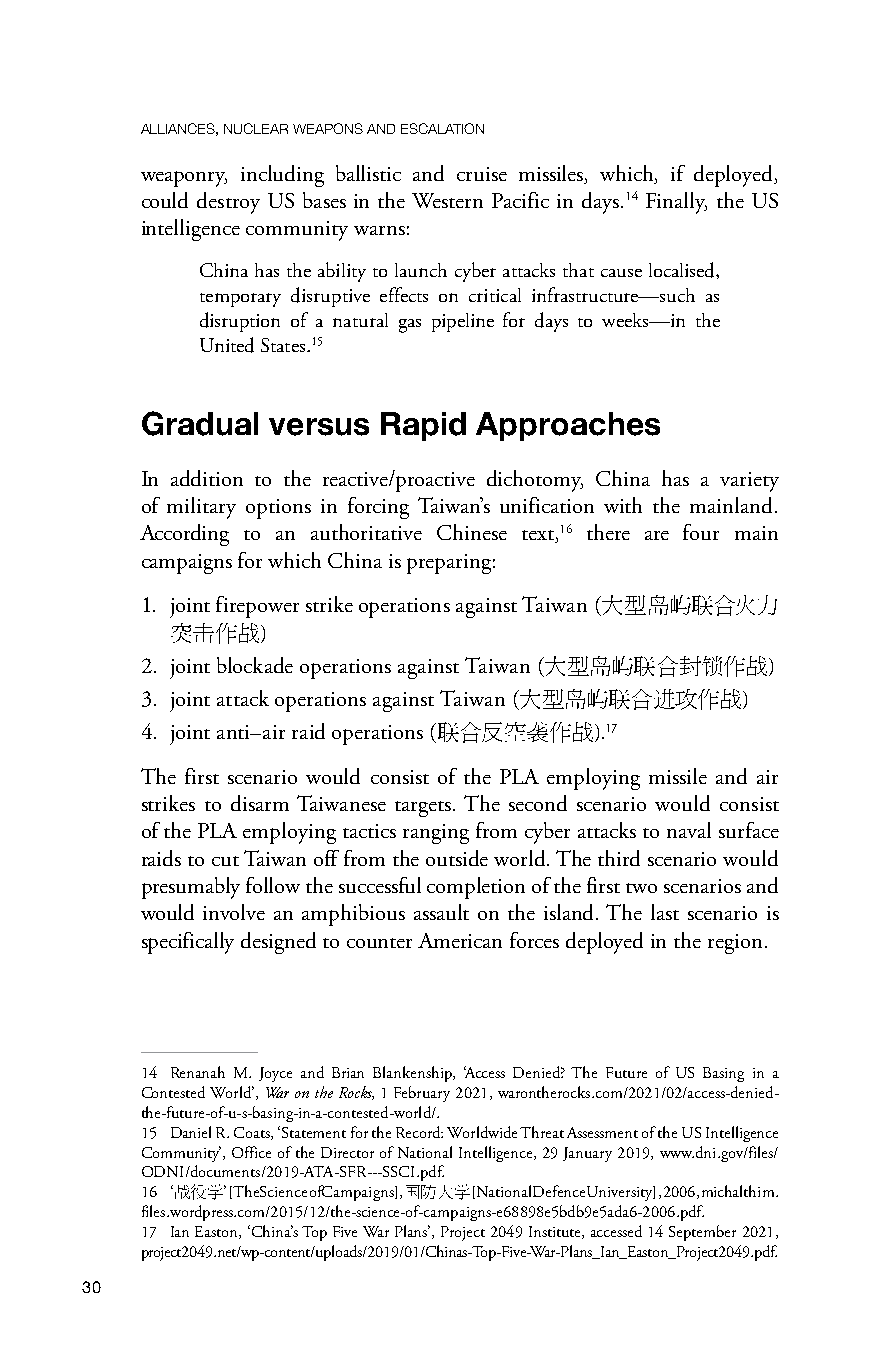 Image resolution: width=896 pixels, height=1371 pixels. Describe the element at coordinates (701, 532) in the screenshot. I see `four` at that location.
